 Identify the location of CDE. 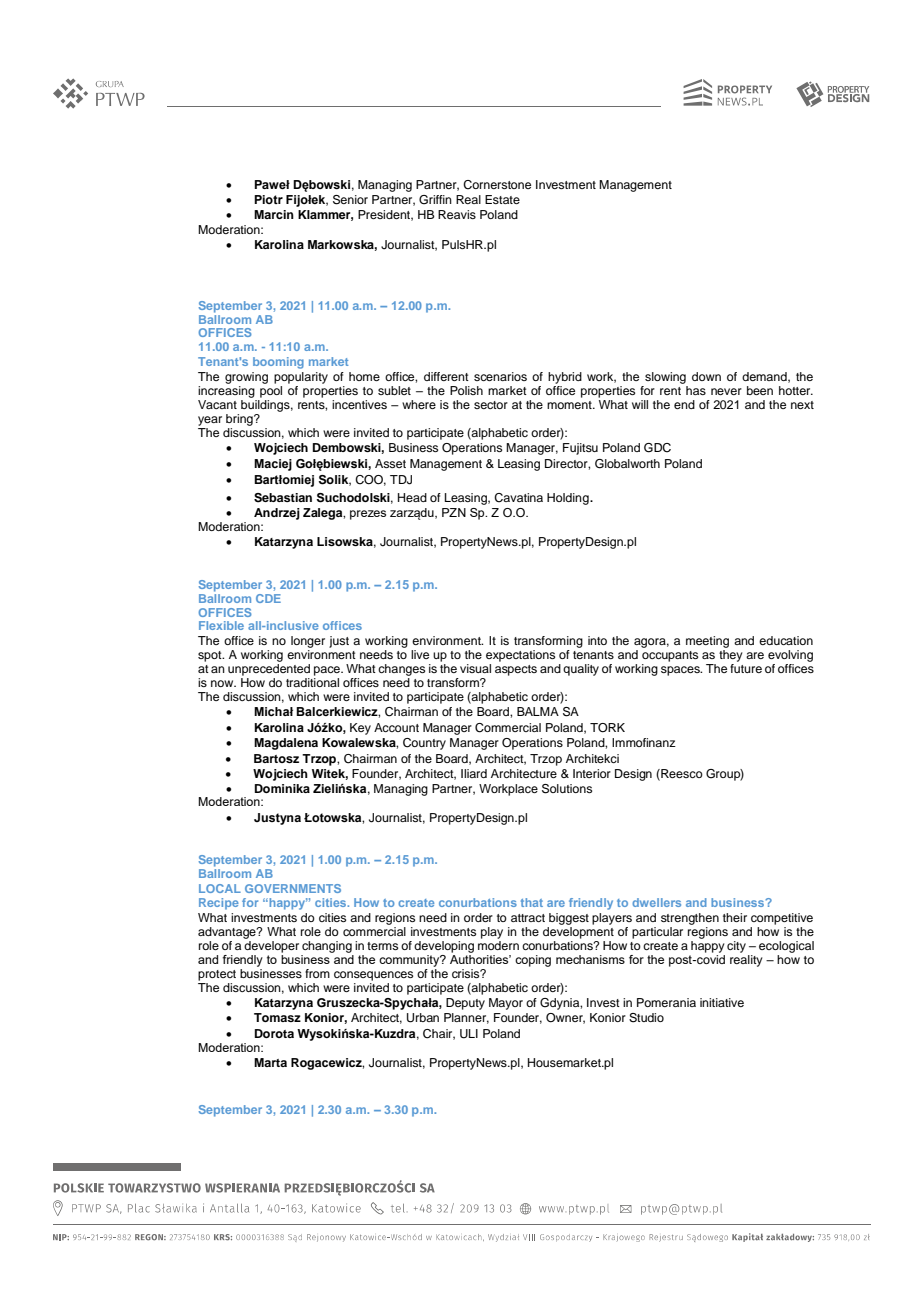
(268, 598).
